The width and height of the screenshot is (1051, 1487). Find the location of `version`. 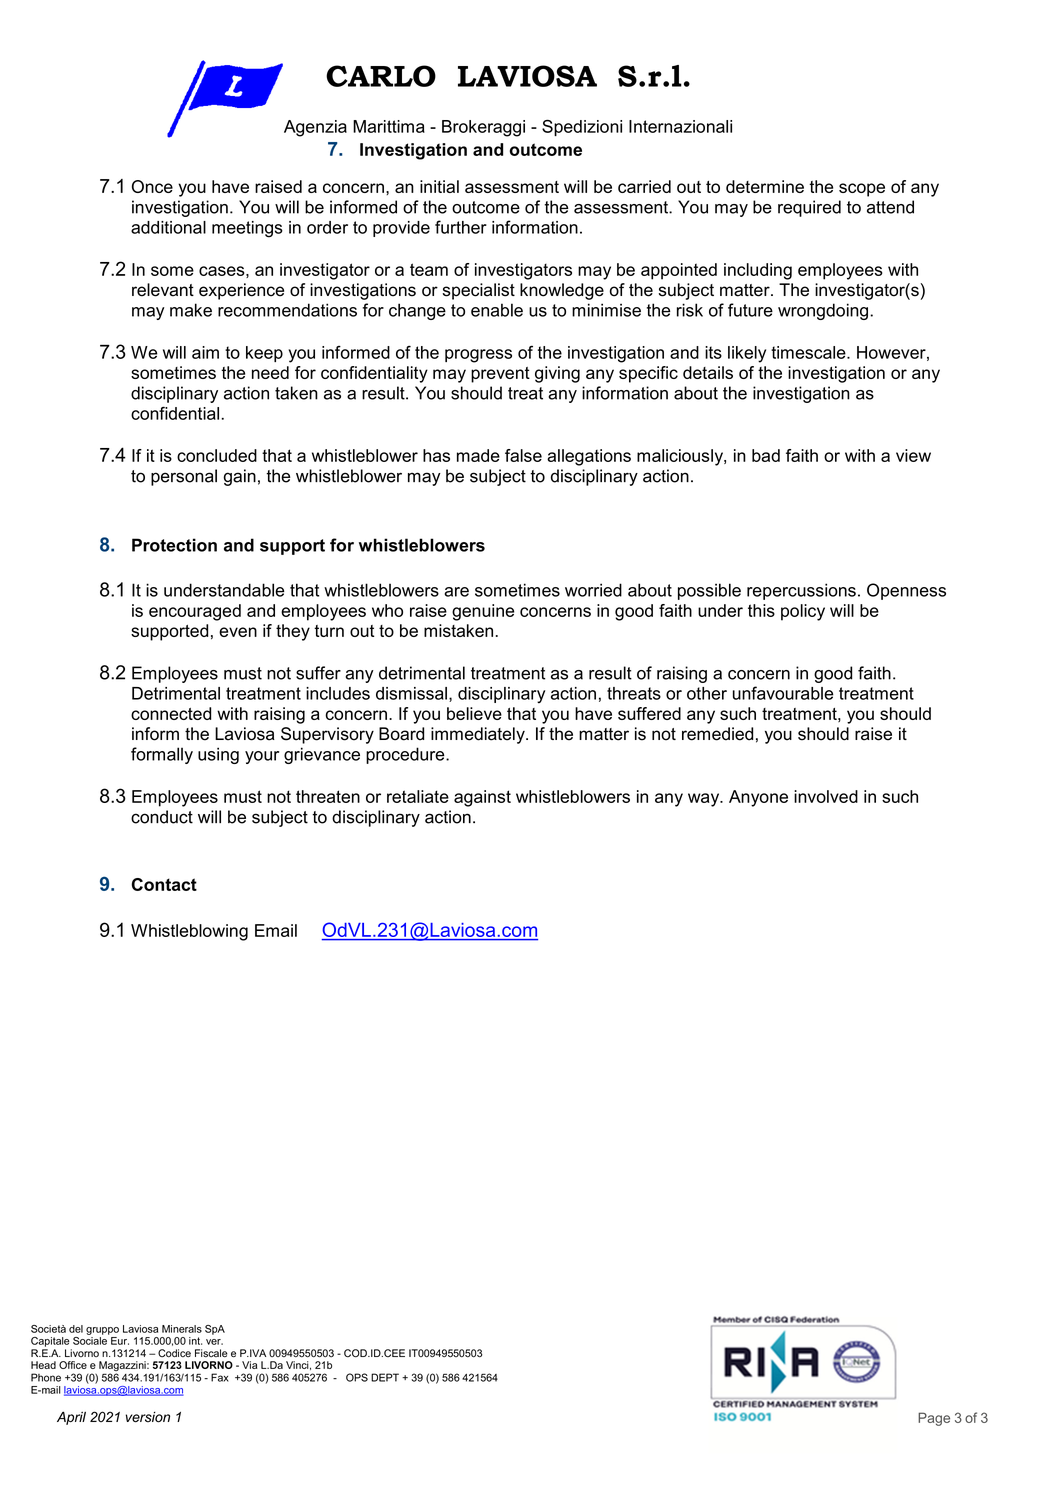

version is located at coordinates (148, 1417).
